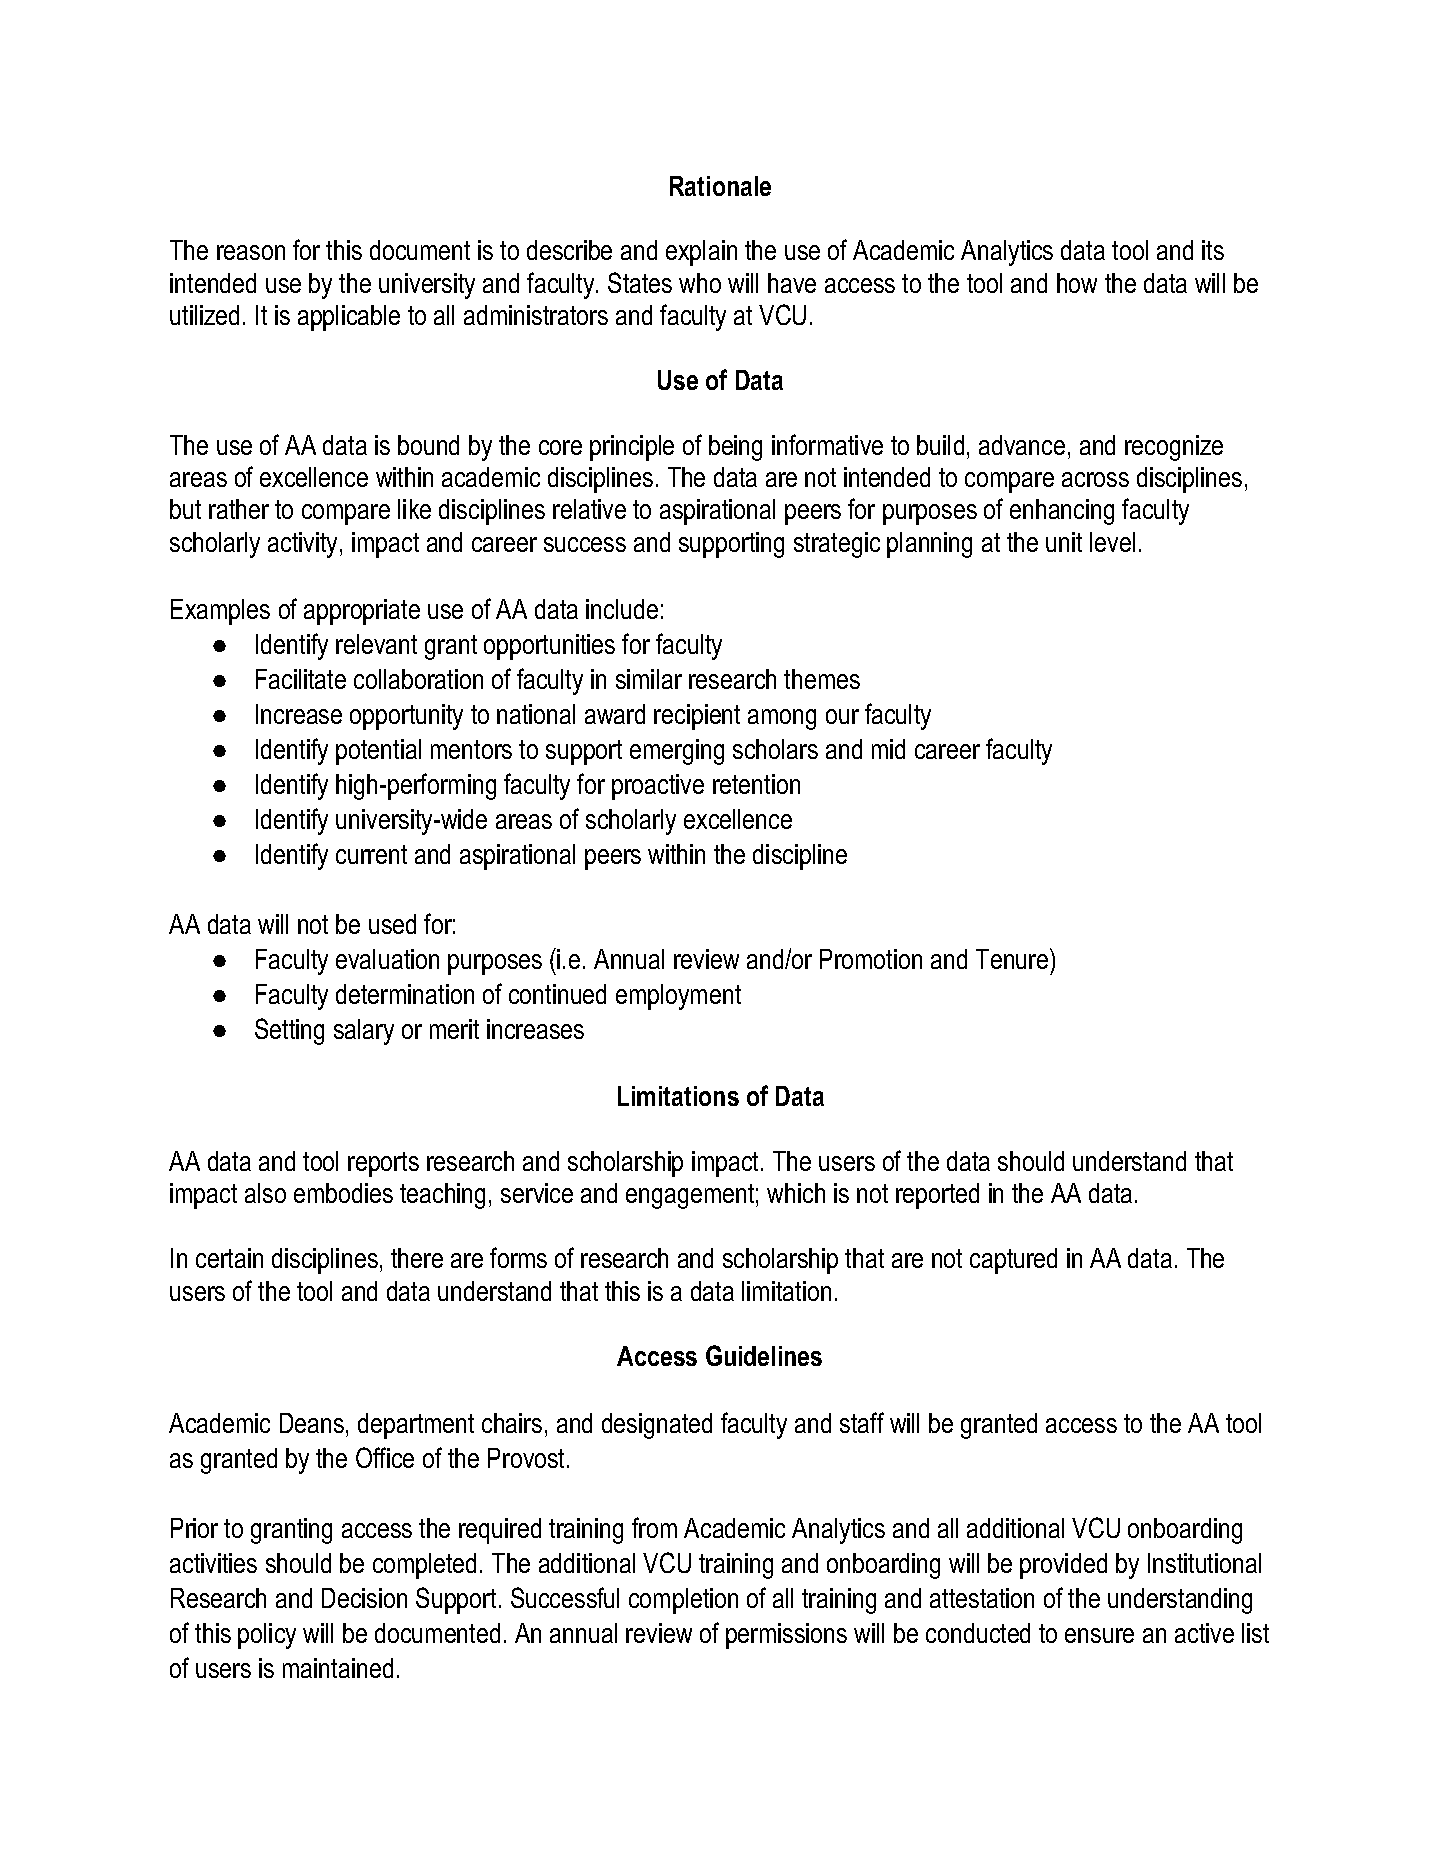 The height and width of the screenshot is (1864, 1441). I want to click on reason, so click(251, 252).
